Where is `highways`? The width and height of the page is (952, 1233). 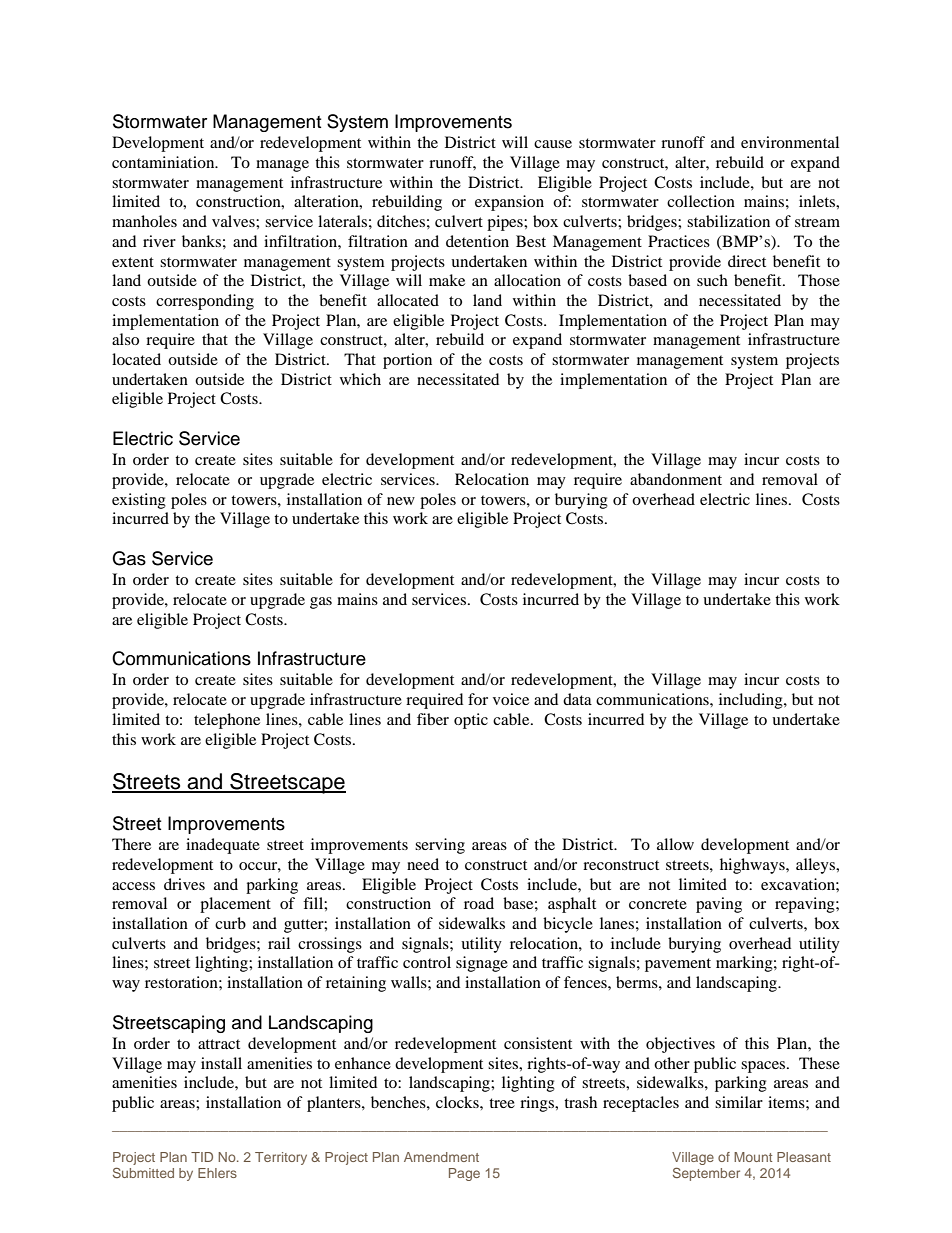
highways is located at coordinates (753, 866).
